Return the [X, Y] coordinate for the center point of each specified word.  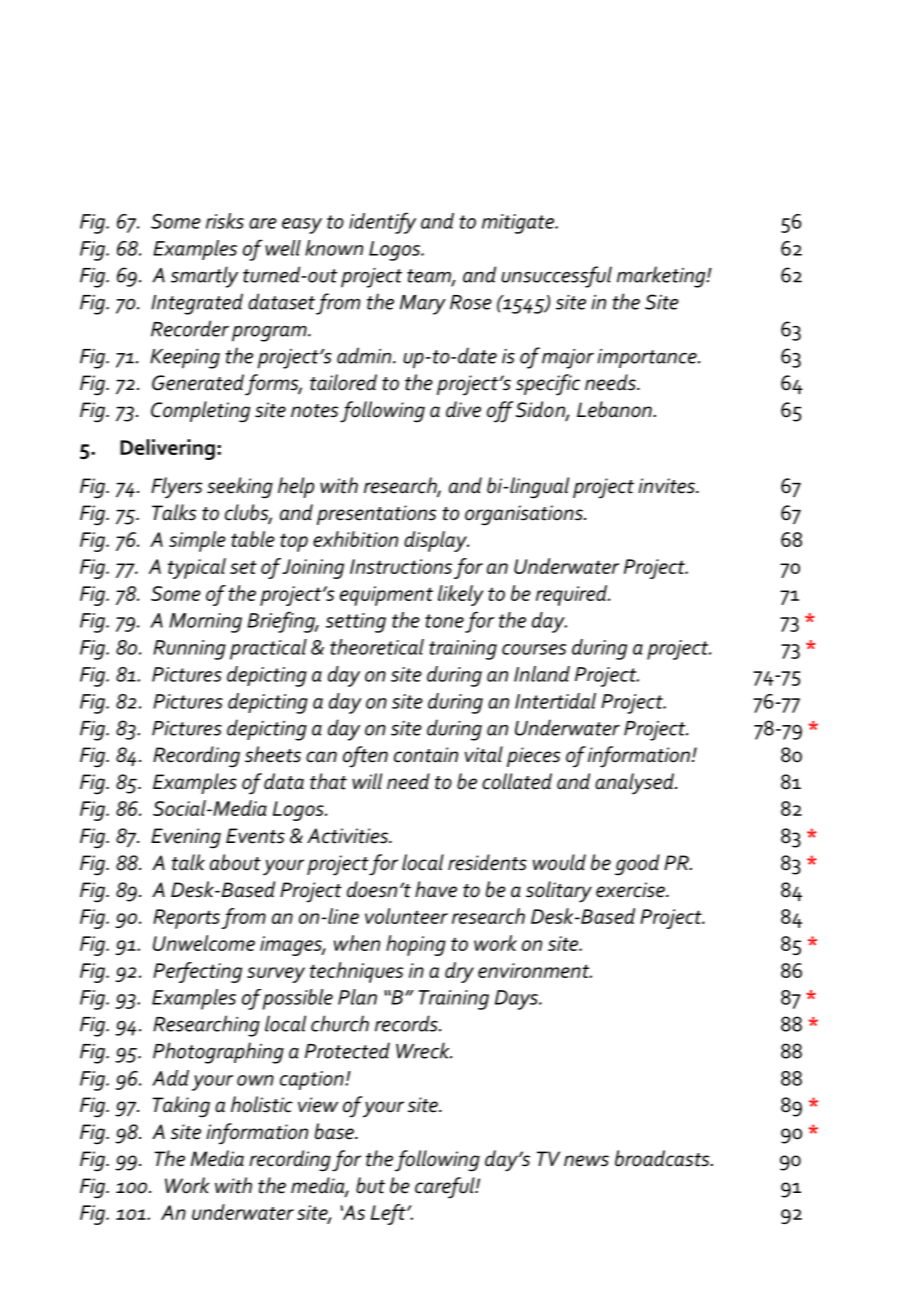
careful [446, 1188]
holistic [262, 1104]
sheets [273, 754]
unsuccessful [556, 277]
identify [382, 223]
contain [426, 755]
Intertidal [555, 701]
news [586, 1161]
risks [225, 221]
